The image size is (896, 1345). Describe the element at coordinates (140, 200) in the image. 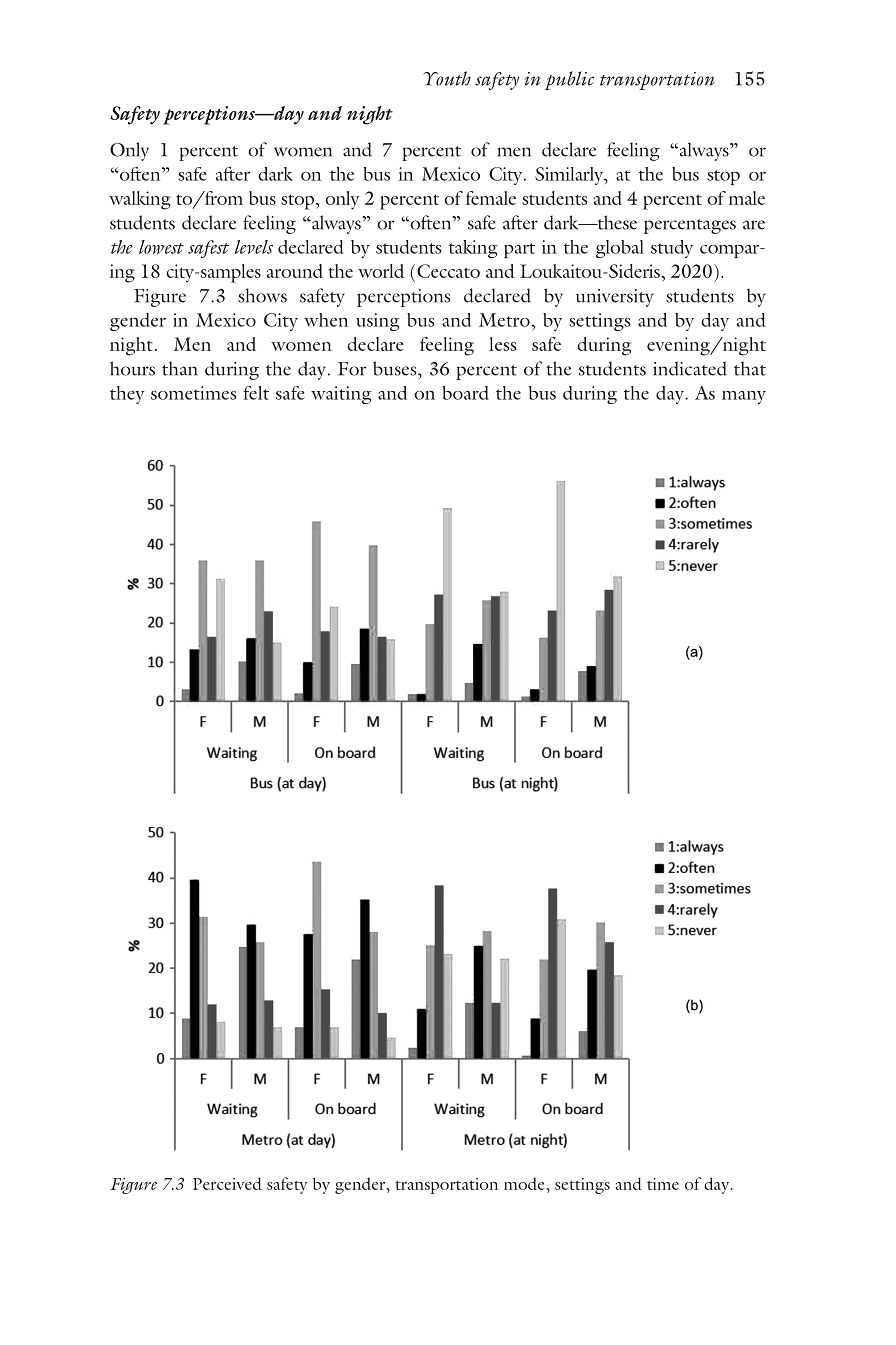

I see `walking` at that location.
